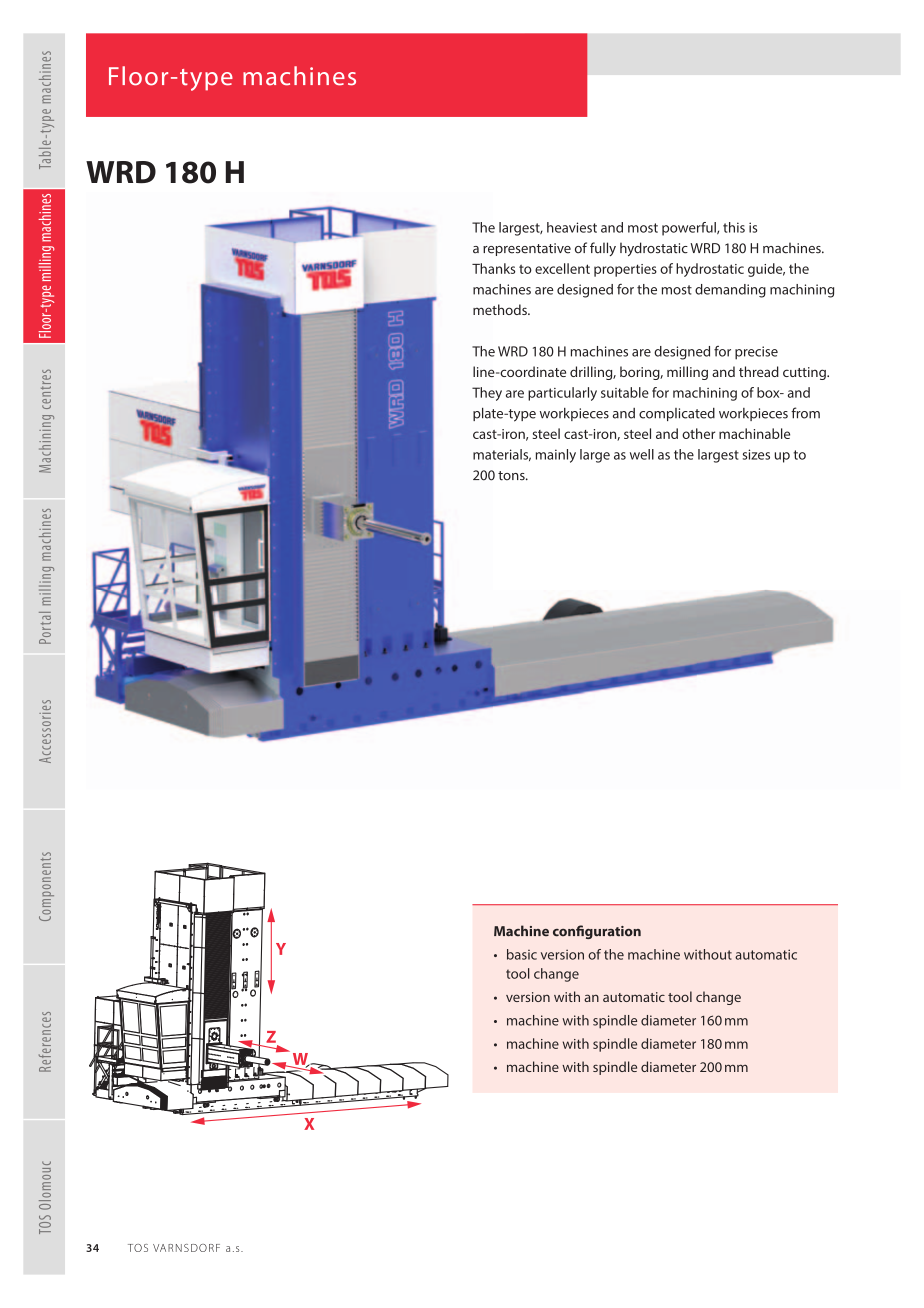  What do you see at coordinates (512, 476) in the page?
I see `tons` at bounding box center [512, 476].
